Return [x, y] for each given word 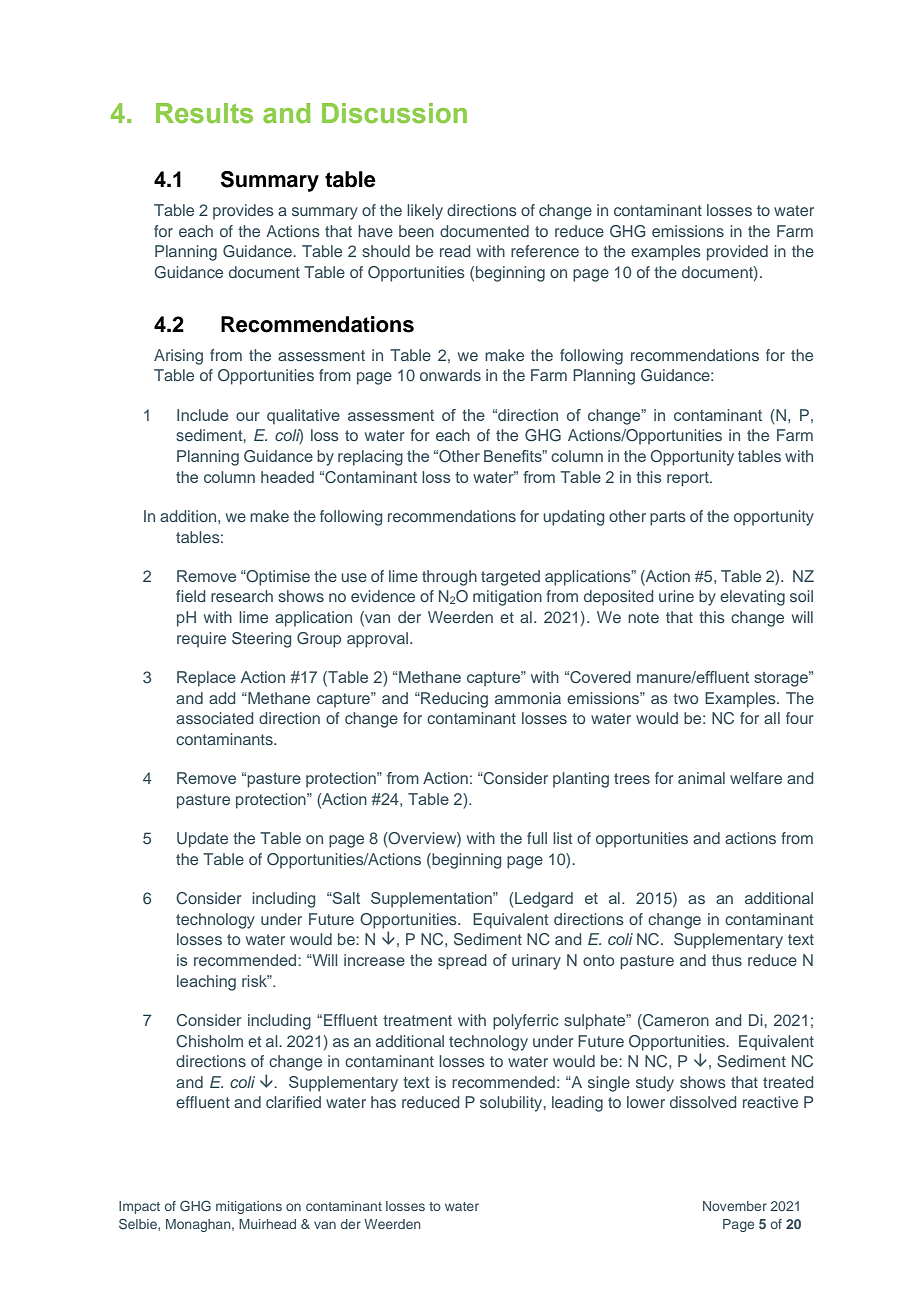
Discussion [394, 113]
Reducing [453, 700]
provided [737, 253]
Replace [206, 679]
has [383, 1102]
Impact [139, 1207]
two [685, 698]
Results [204, 113]
